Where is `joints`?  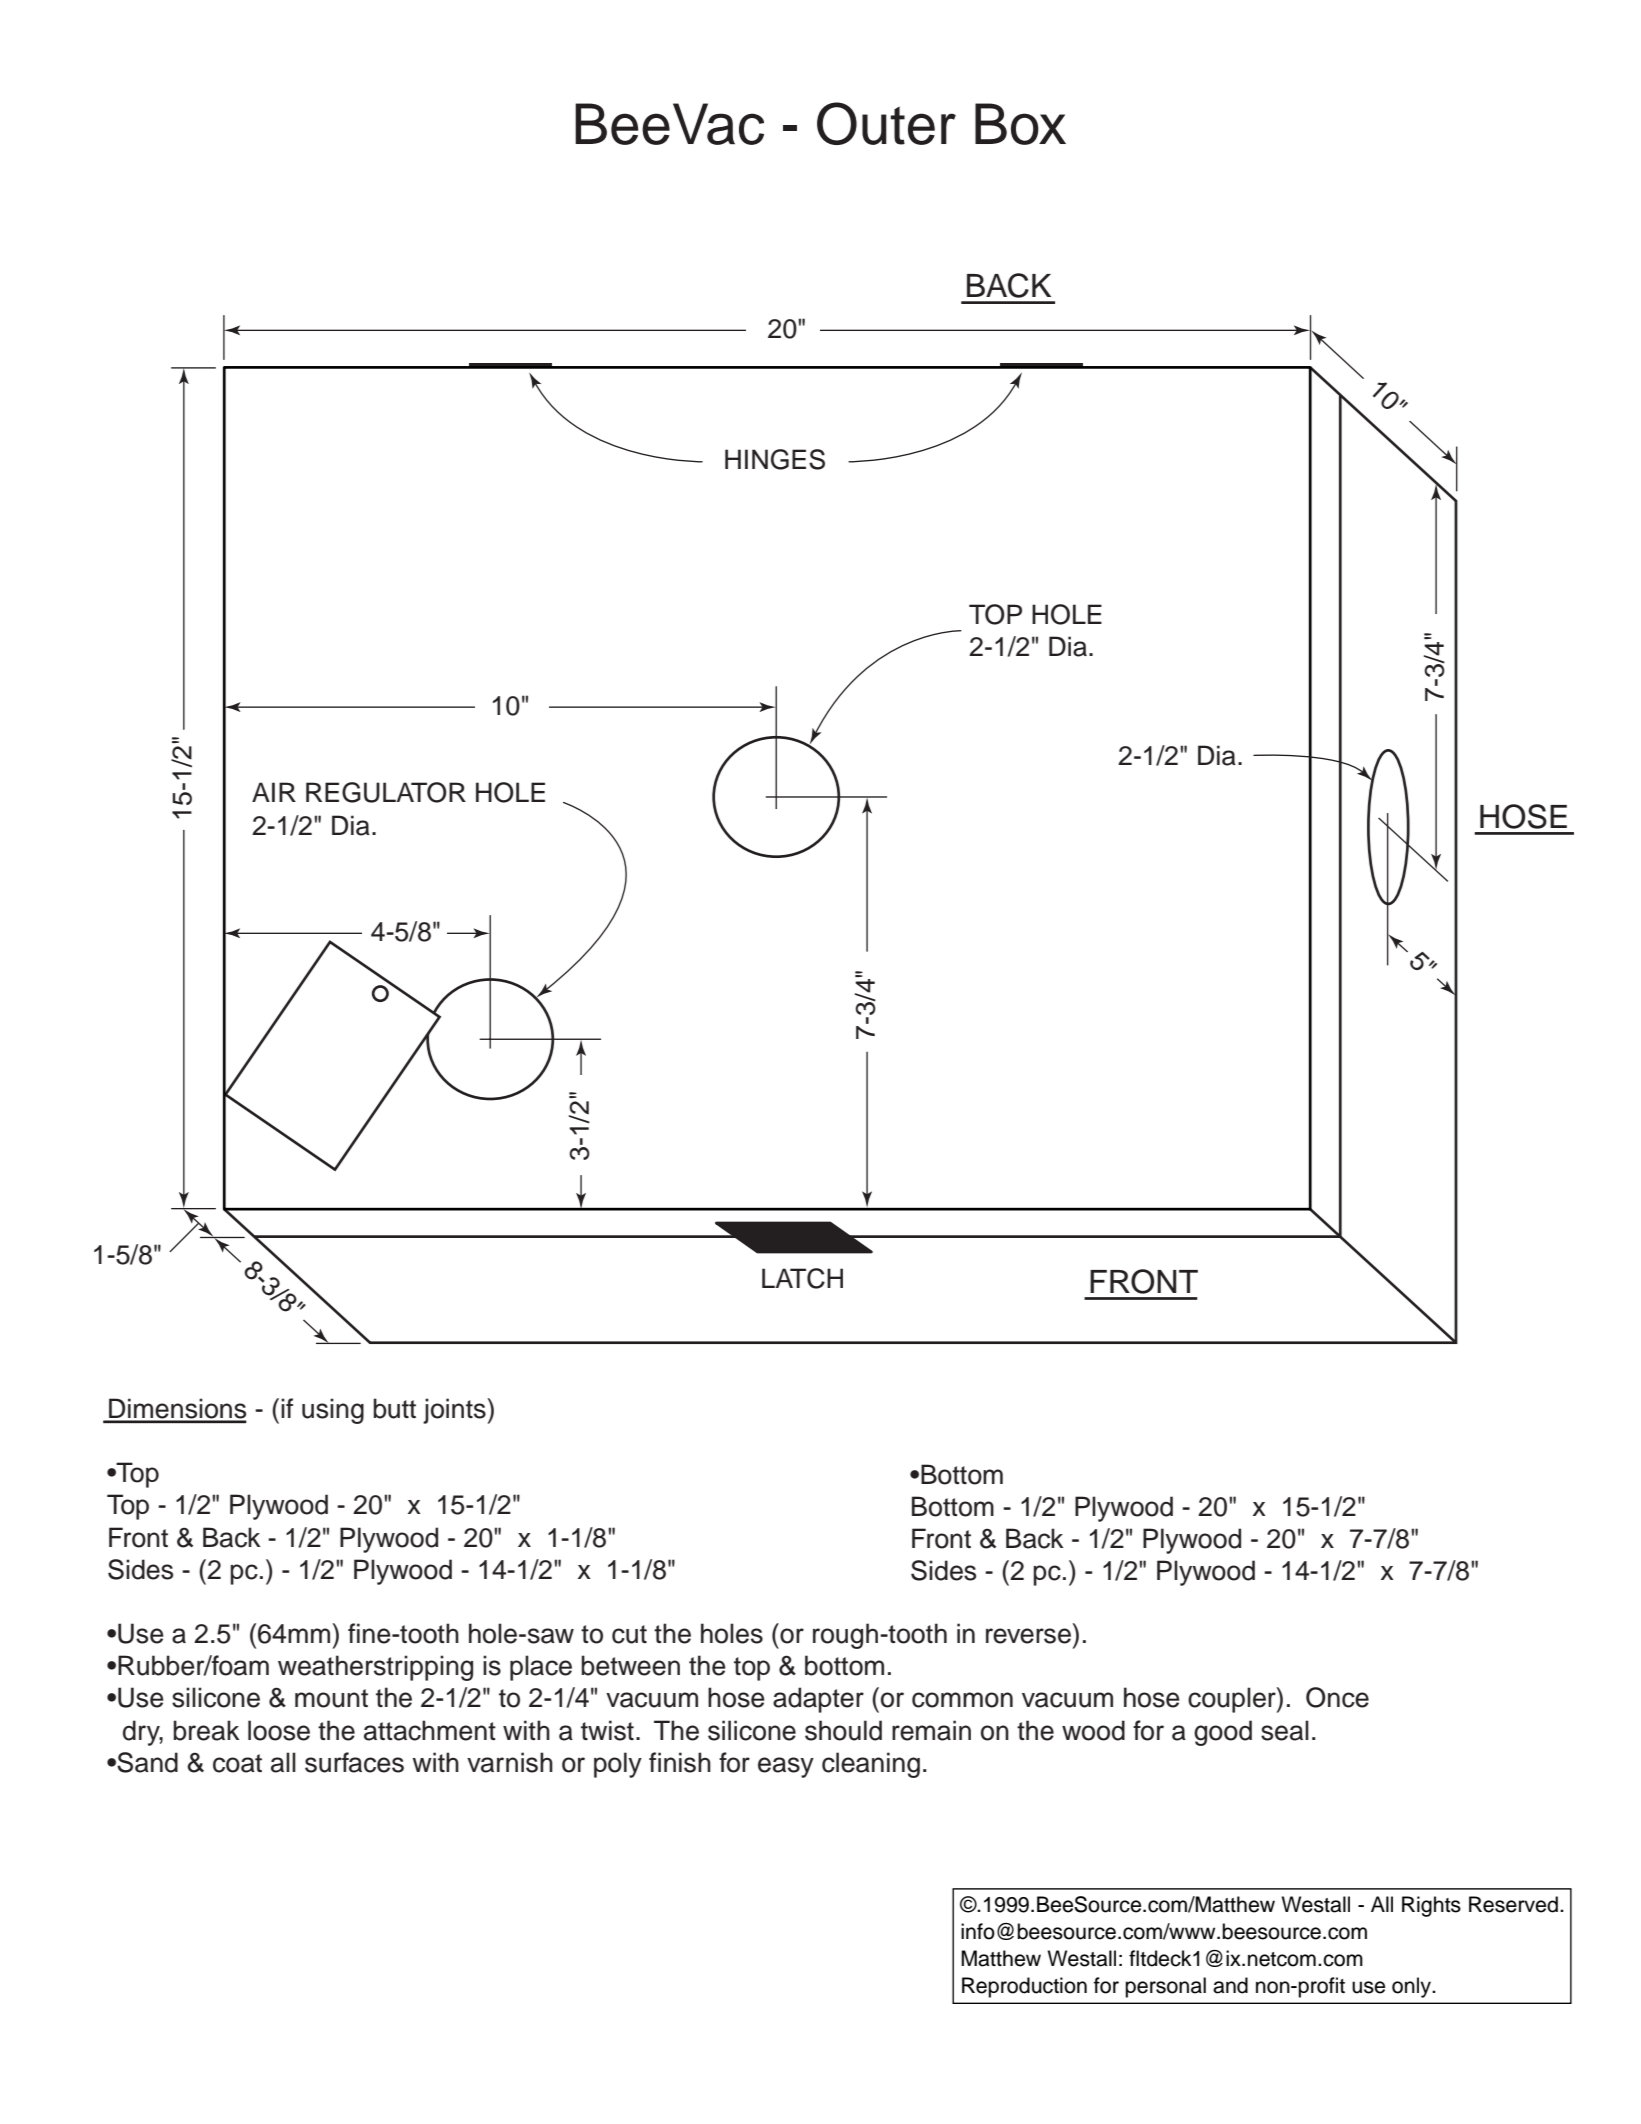
joints is located at coordinates (455, 1411).
